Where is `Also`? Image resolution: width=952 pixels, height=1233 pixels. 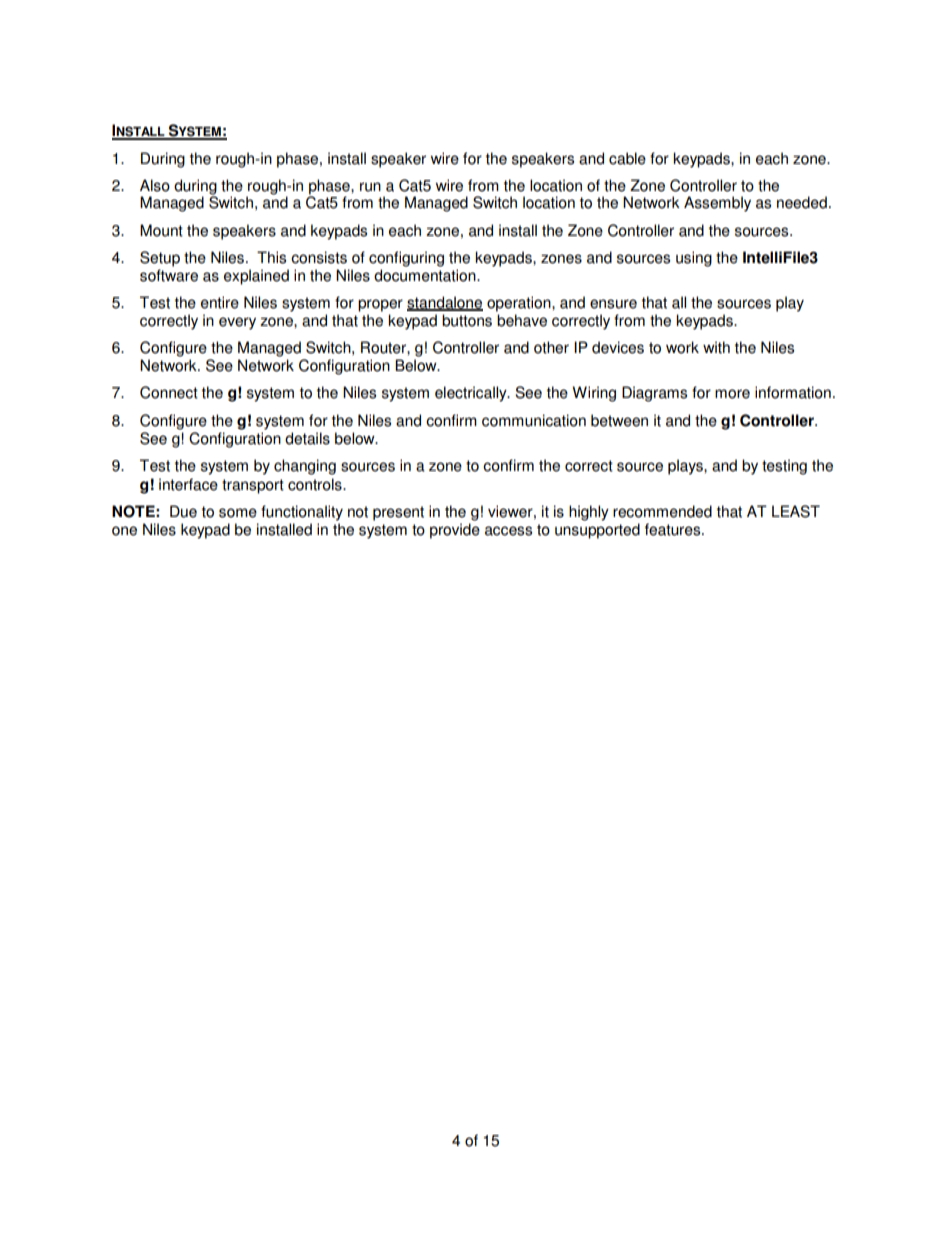
Also is located at coordinates (155, 185).
